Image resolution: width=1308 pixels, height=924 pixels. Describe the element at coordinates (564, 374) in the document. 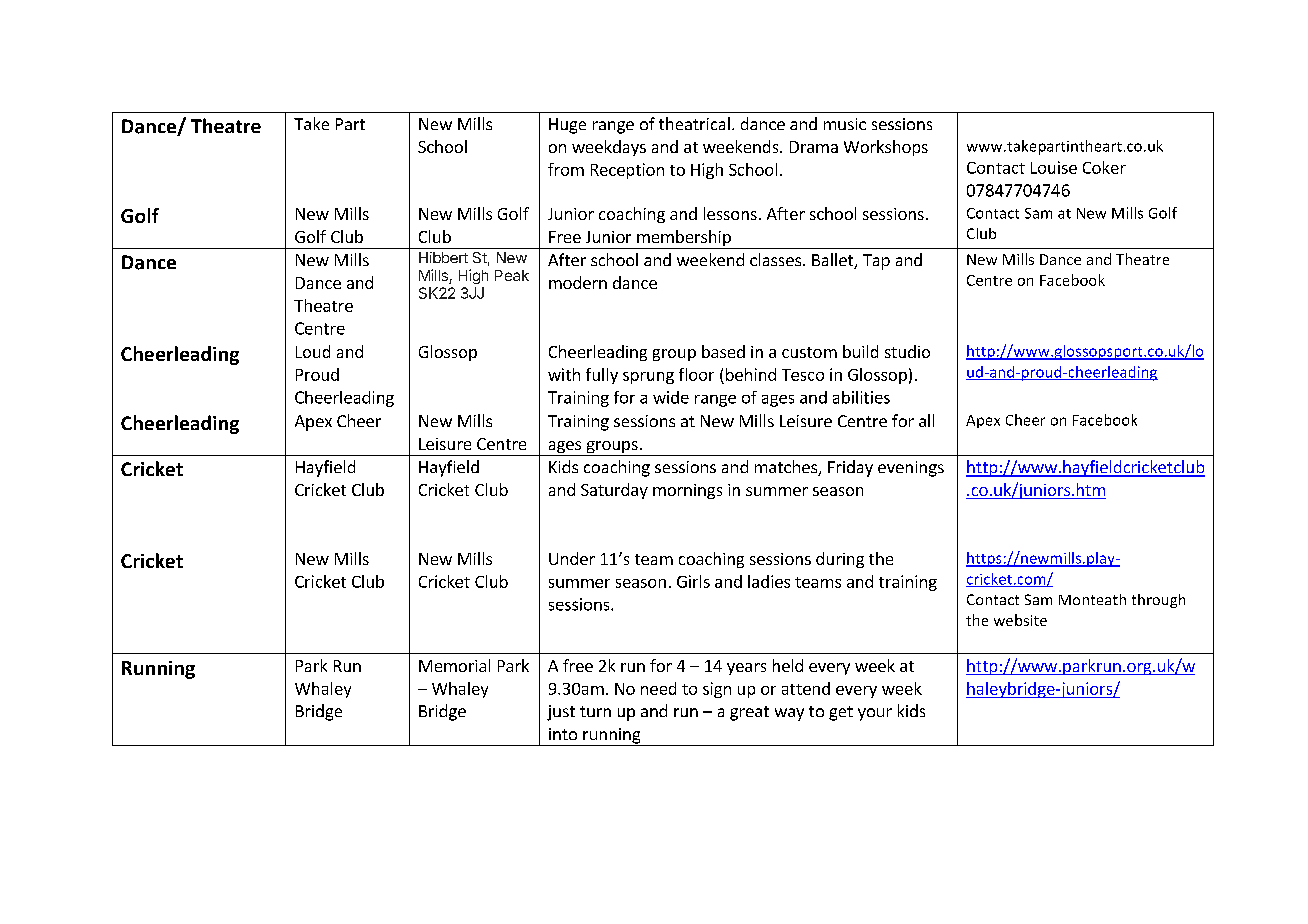

I see `with` at that location.
